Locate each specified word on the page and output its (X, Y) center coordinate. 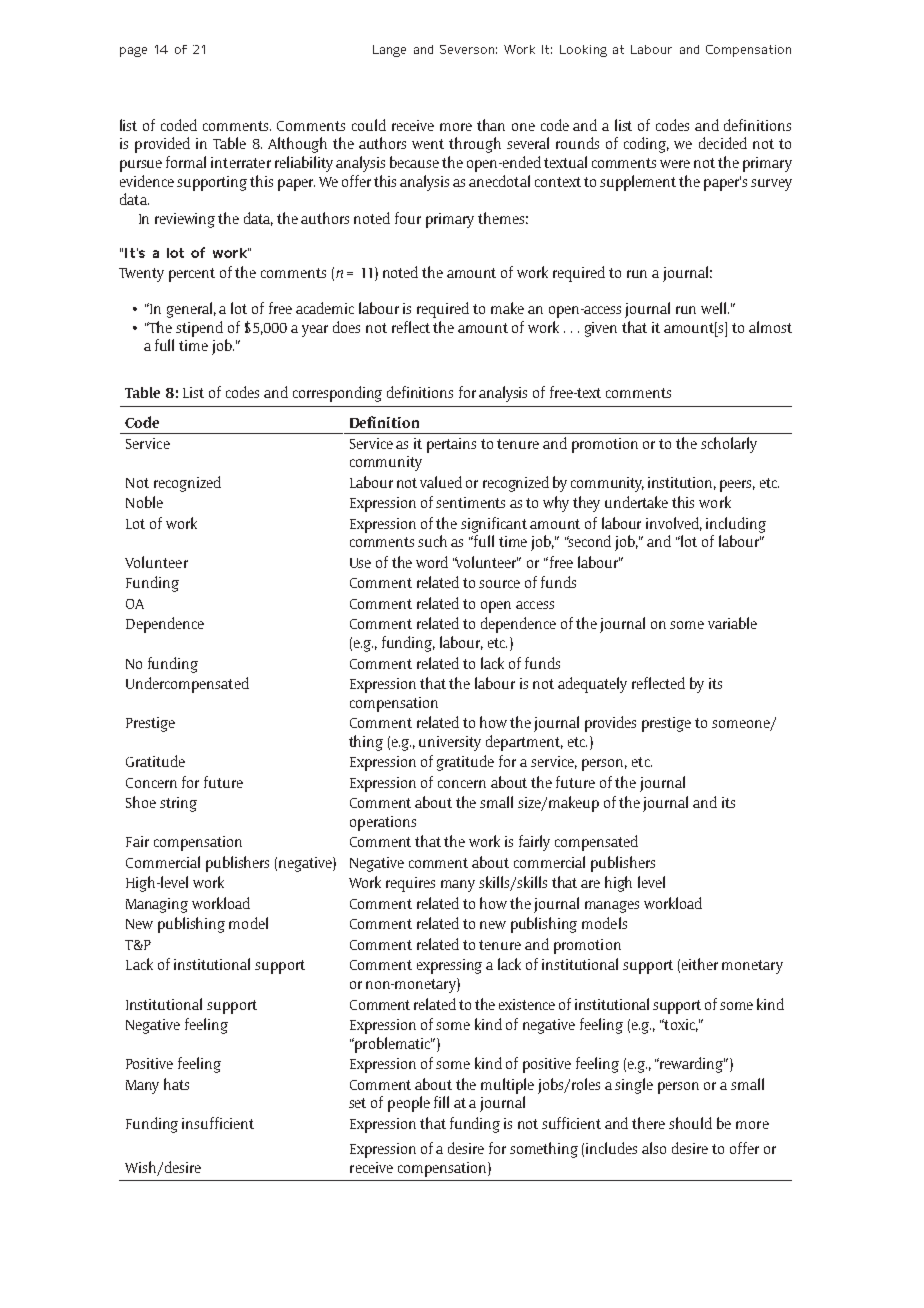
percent (192, 275)
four (408, 218)
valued (441, 482)
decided (723, 143)
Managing (157, 905)
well (715, 308)
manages (612, 907)
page (133, 52)
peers (737, 486)
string (178, 804)
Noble (144, 502)
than (491, 125)
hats (176, 1084)
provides (610, 724)
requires (410, 884)
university (450, 743)
